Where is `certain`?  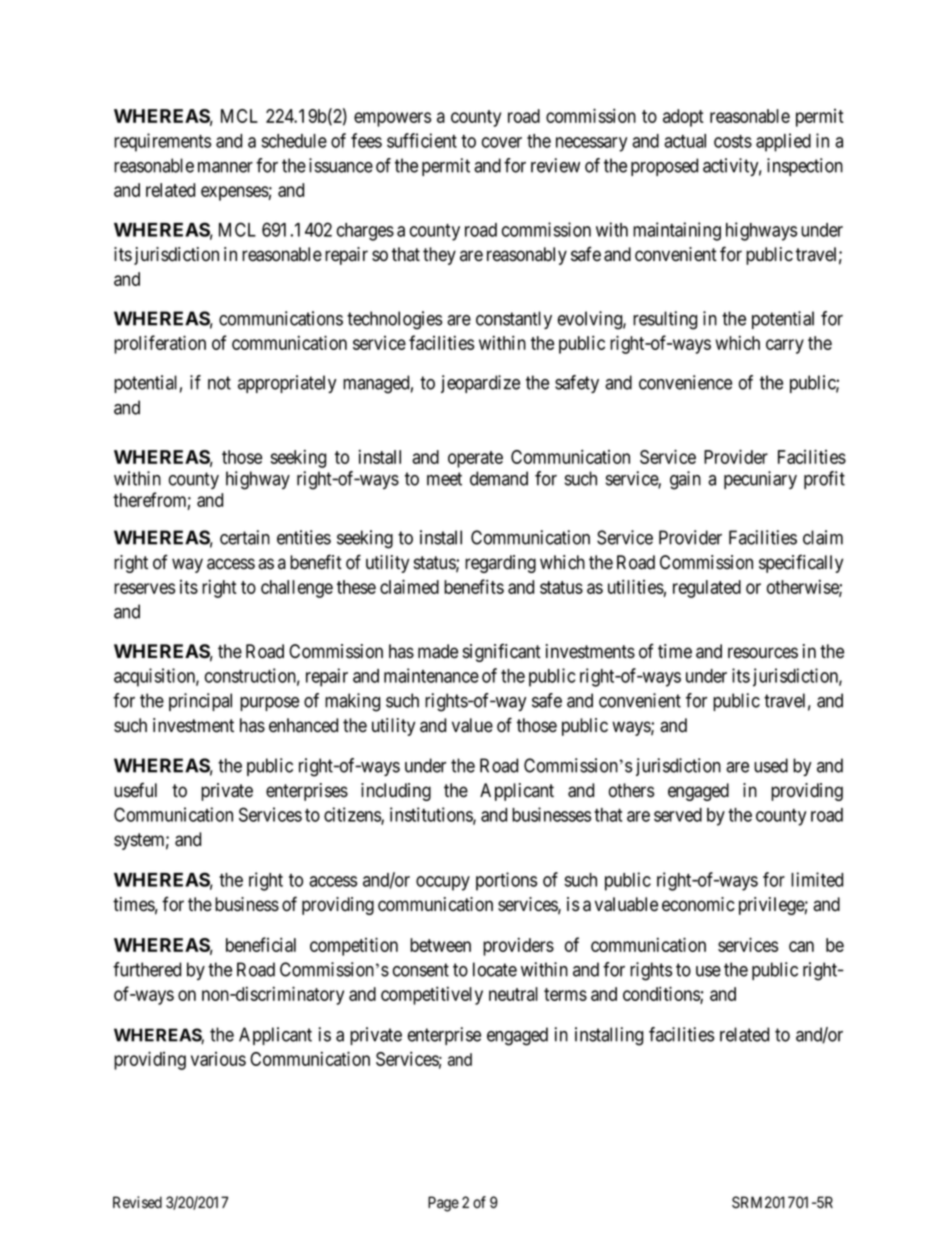 certain is located at coordinates (245, 537).
